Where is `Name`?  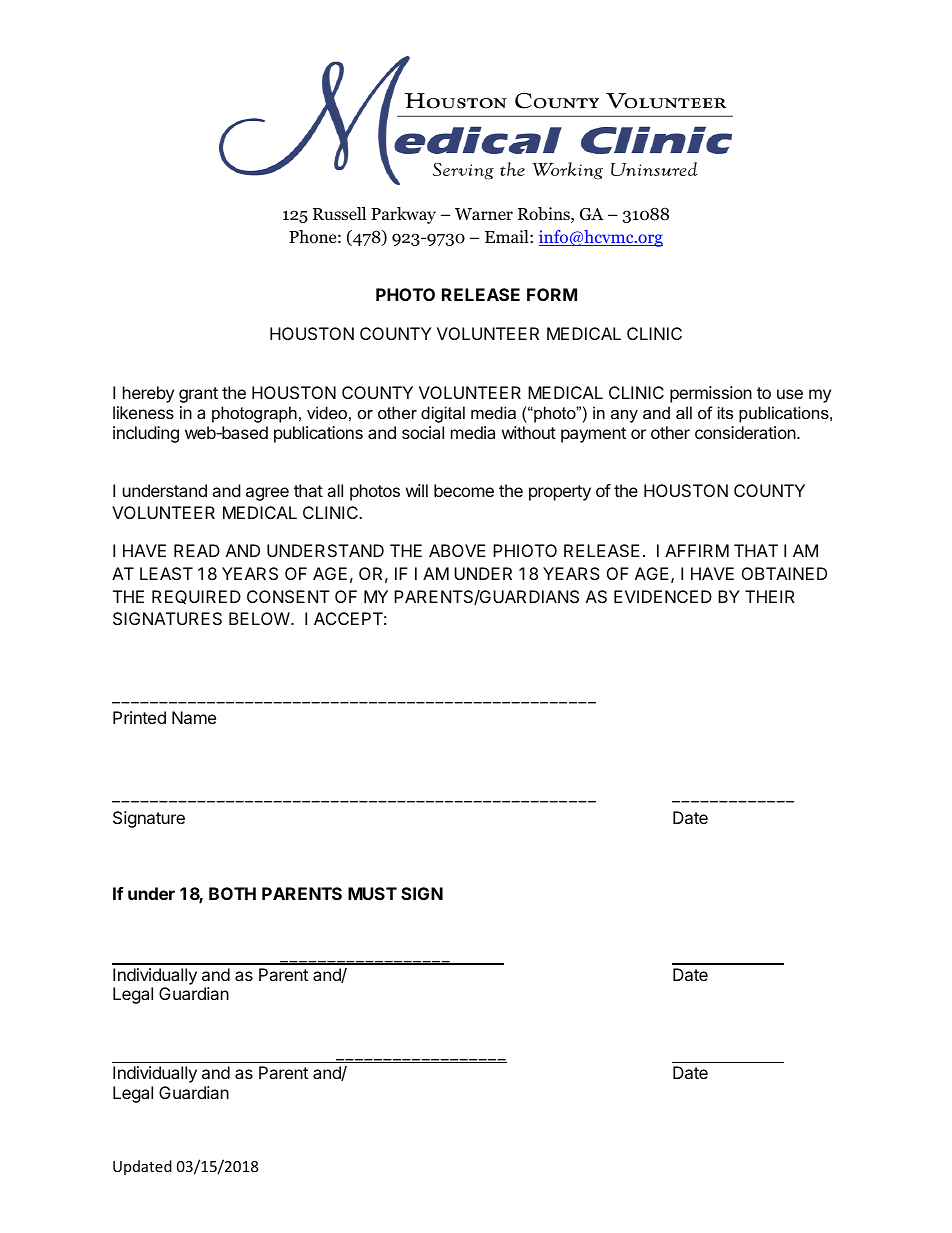
Name is located at coordinates (194, 717).
